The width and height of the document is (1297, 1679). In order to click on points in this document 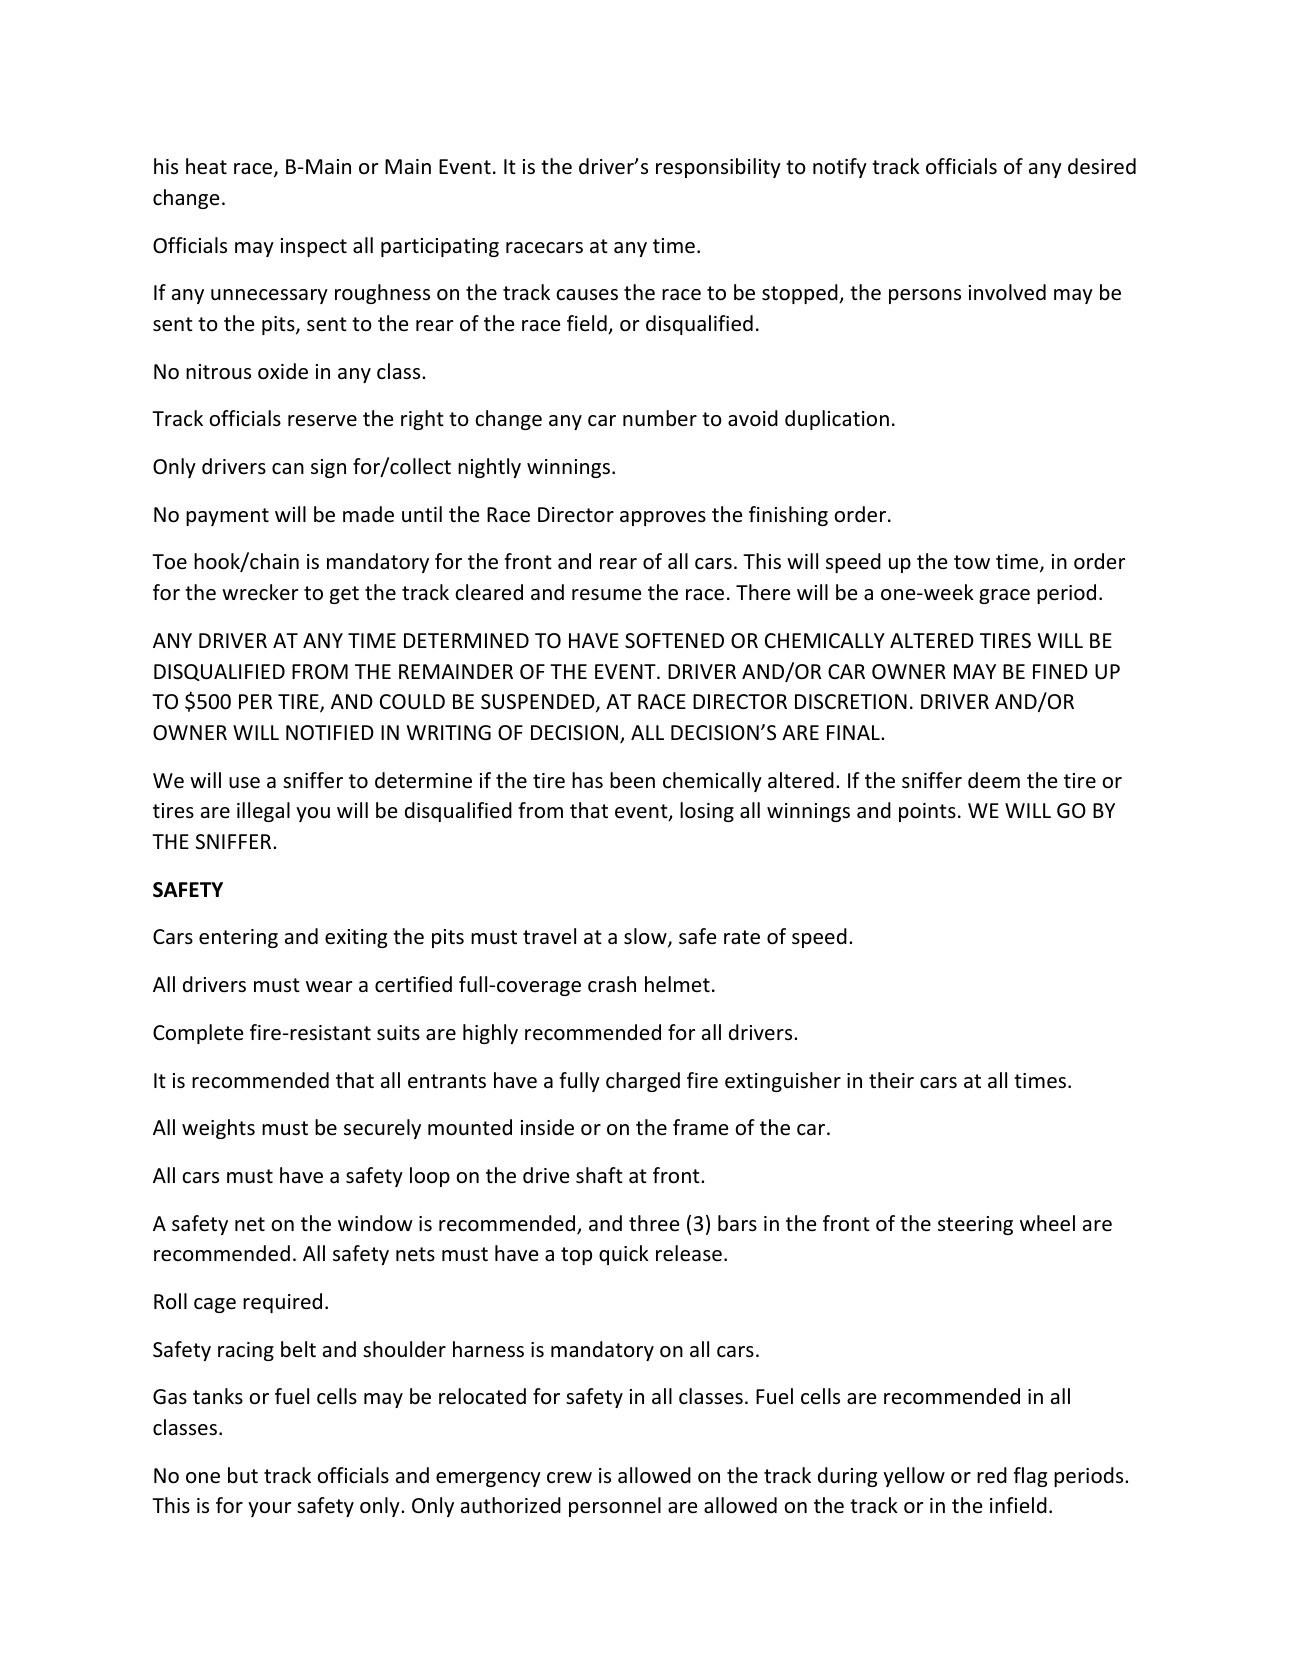, I will do `click(927, 812)`.
